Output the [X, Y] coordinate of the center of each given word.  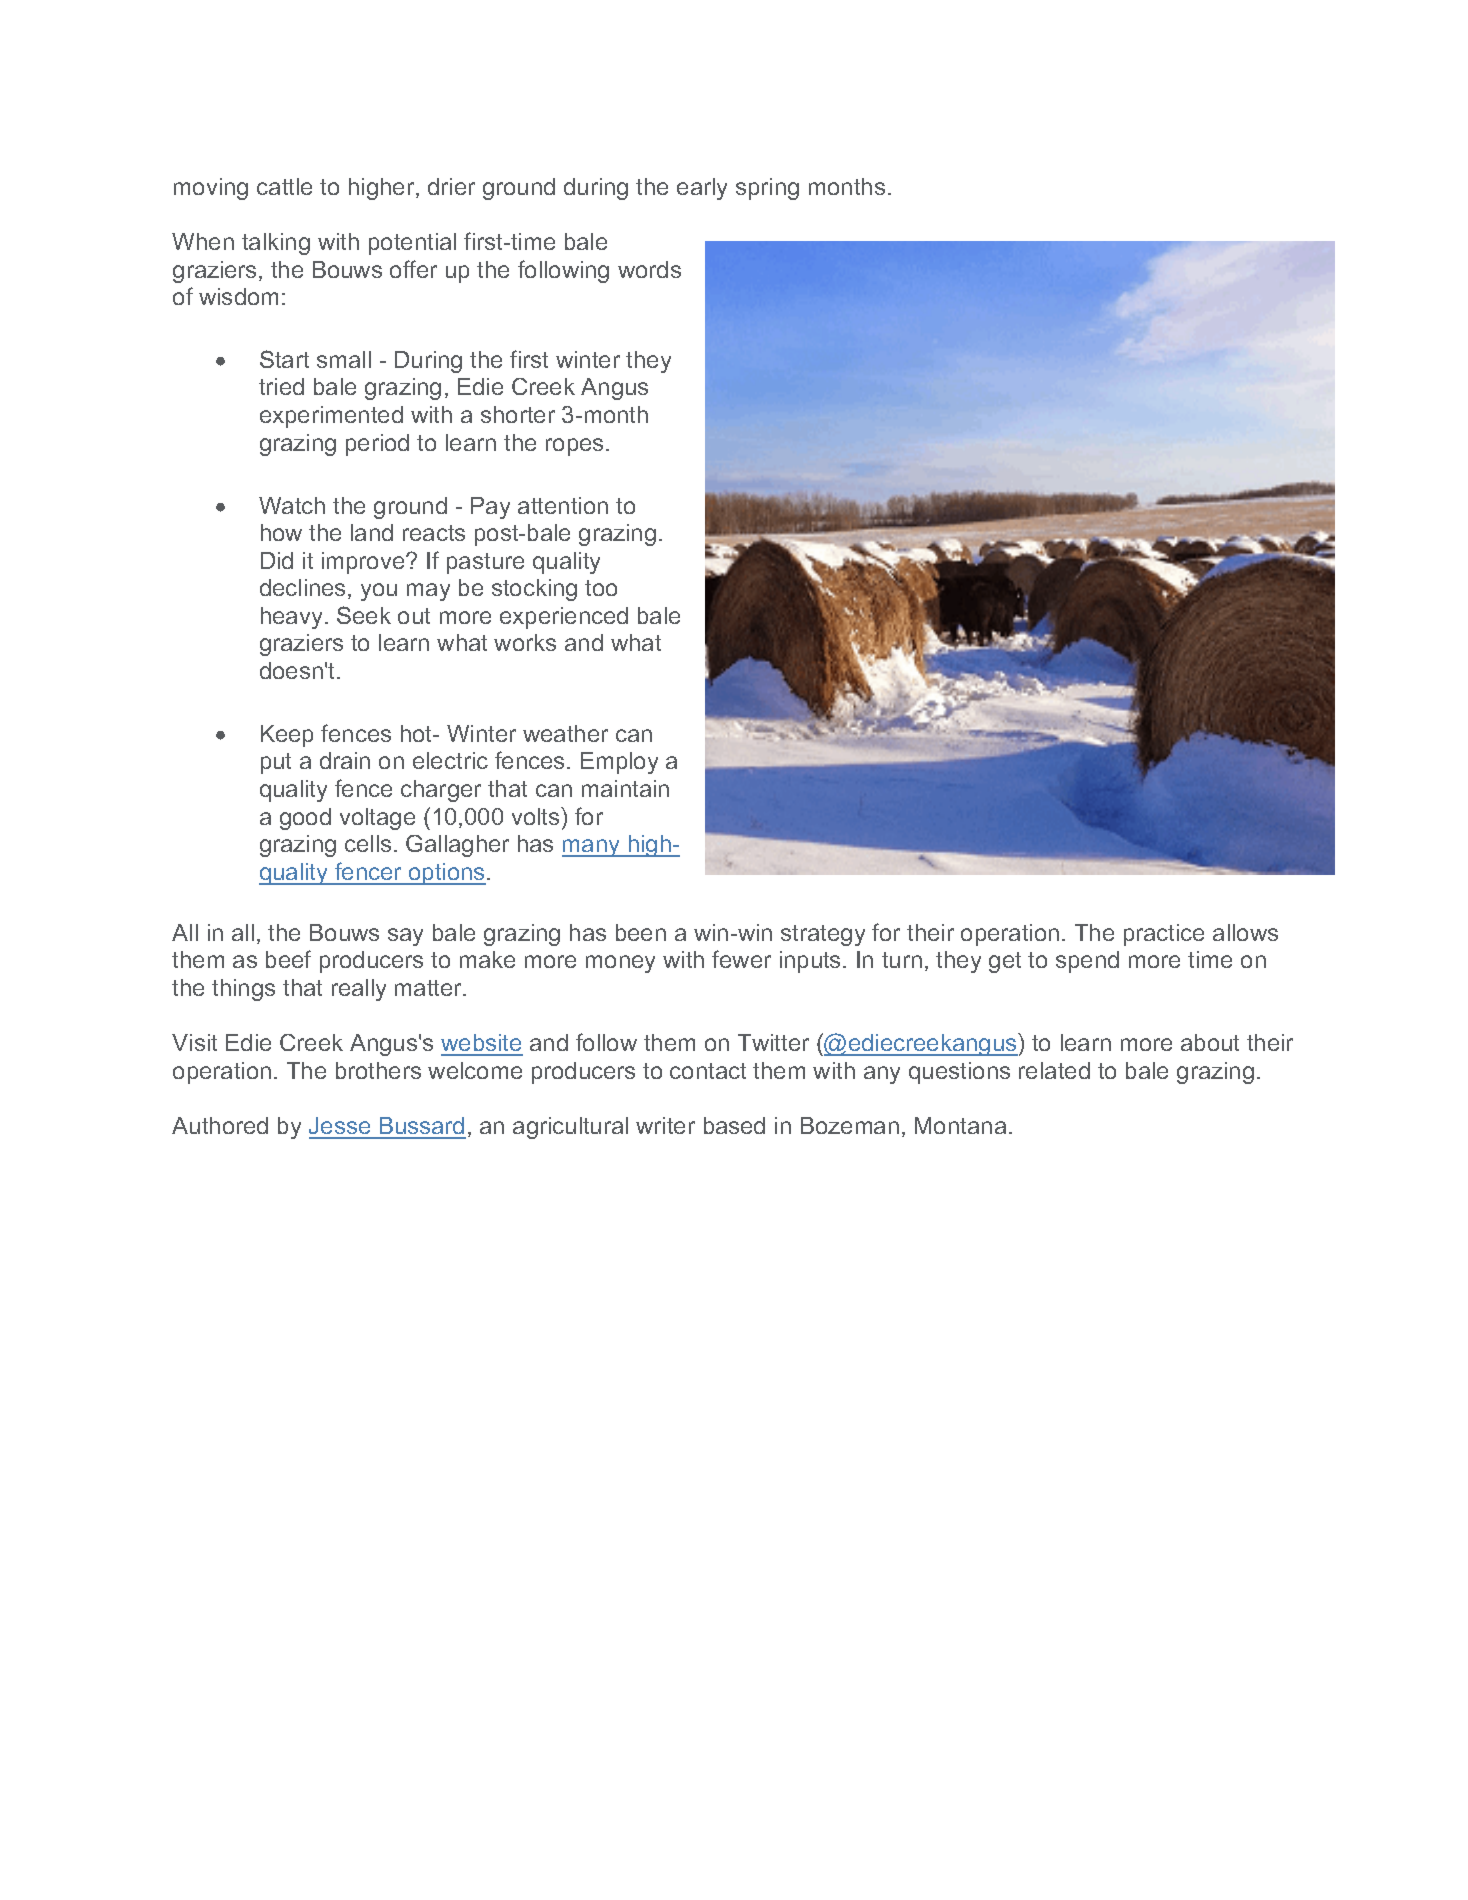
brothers [378, 1070]
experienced [564, 618]
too [601, 588]
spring [767, 189]
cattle [284, 186]
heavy [291, 618]
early [702, 189]
